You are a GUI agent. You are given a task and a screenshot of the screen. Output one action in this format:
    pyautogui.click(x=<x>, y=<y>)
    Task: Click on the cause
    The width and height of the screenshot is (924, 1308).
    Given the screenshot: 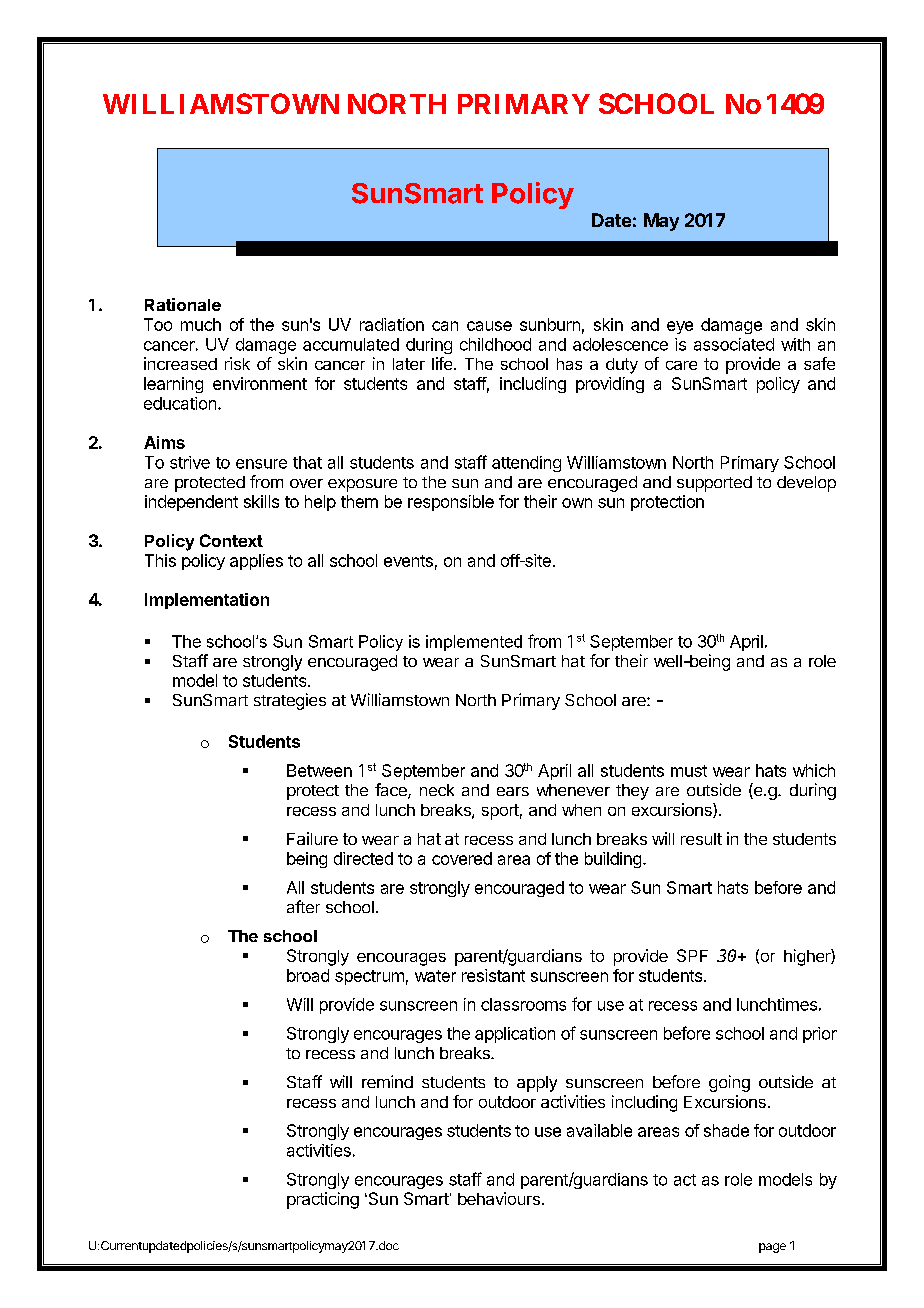 What is the action you would take?
    pyautogui.click(x=489, y=326)
